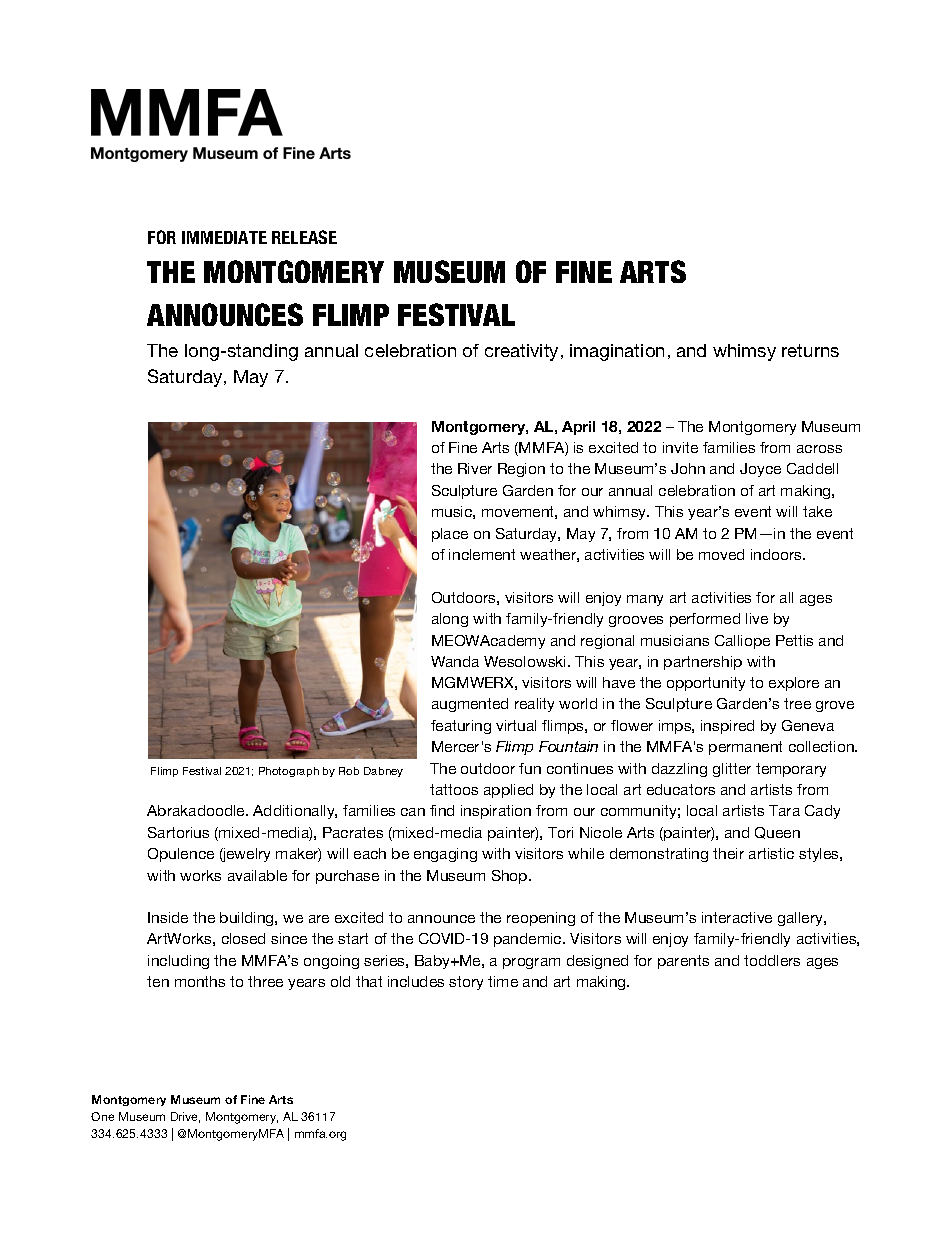 This screenshot has height=1233, width=952. Describe the element at coordinates (523, 352) in the screenshot. I see `creativity` at that location.
